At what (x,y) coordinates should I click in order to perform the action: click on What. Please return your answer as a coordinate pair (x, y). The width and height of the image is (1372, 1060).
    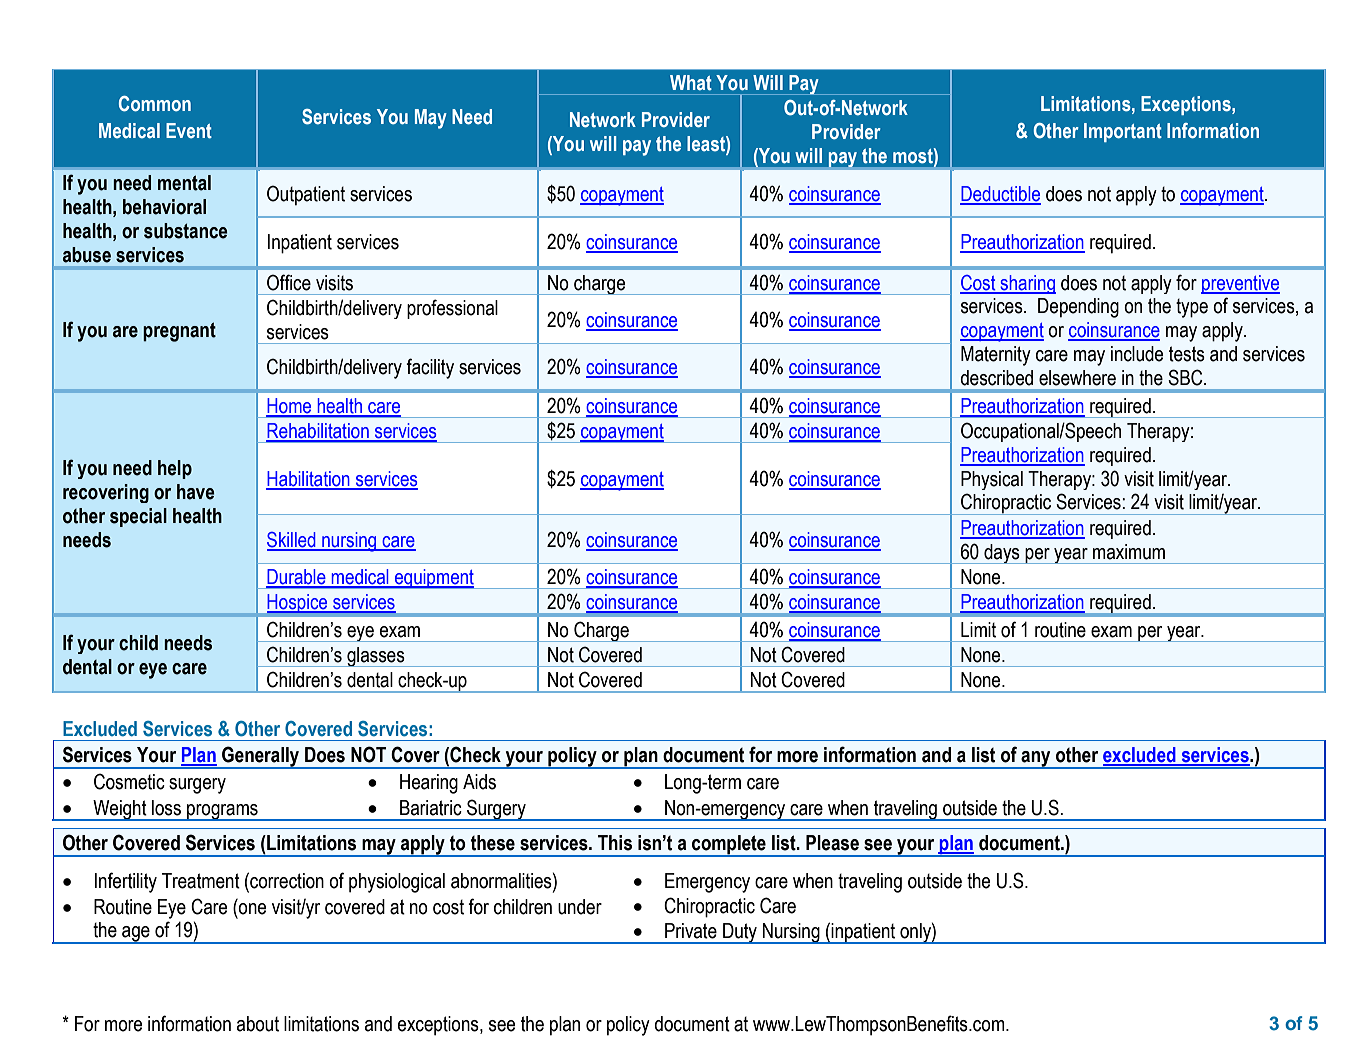
    Looking at the image, I should click on (691, 83).
